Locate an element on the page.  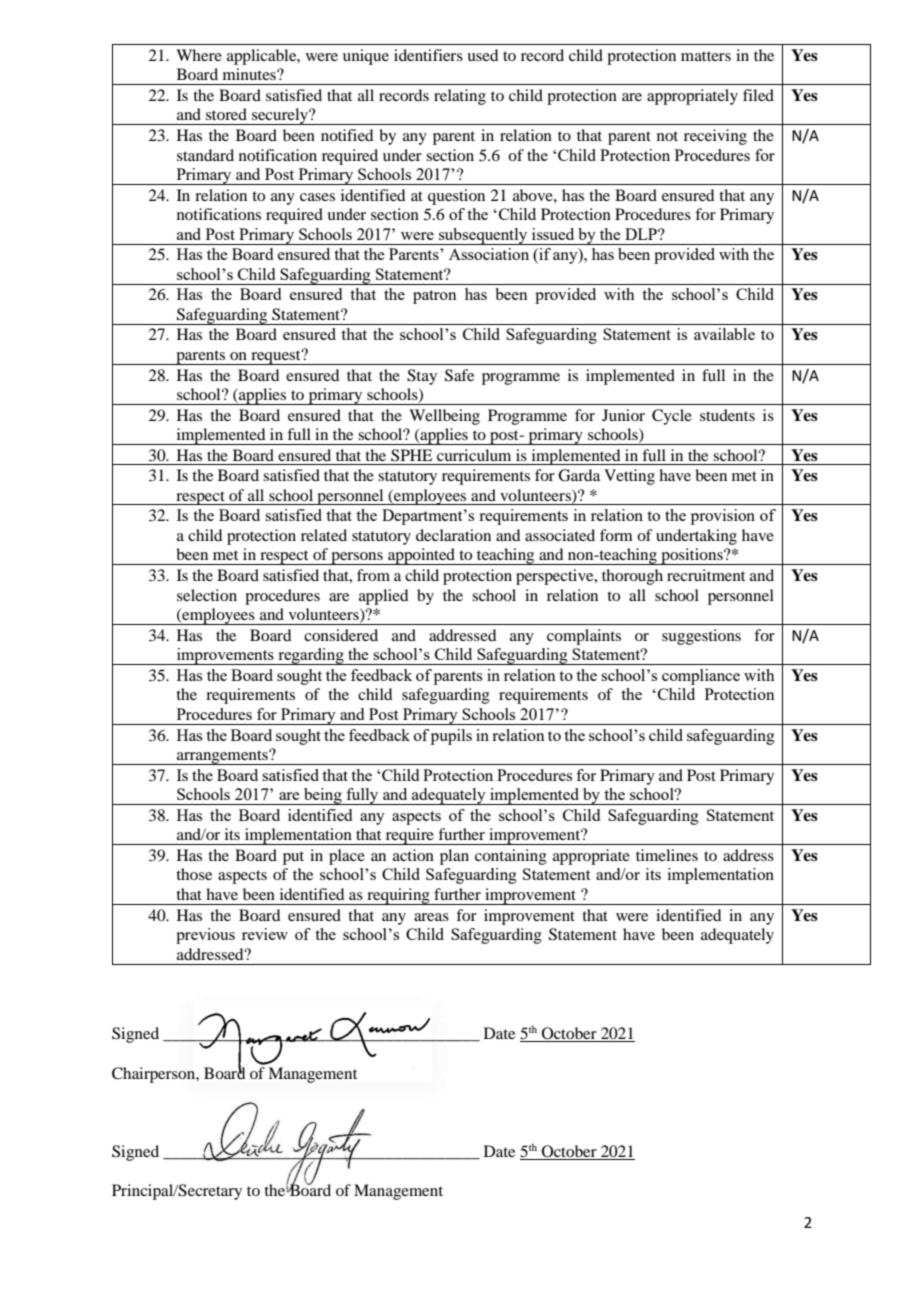
provision is located at coordinates (723, 517).
